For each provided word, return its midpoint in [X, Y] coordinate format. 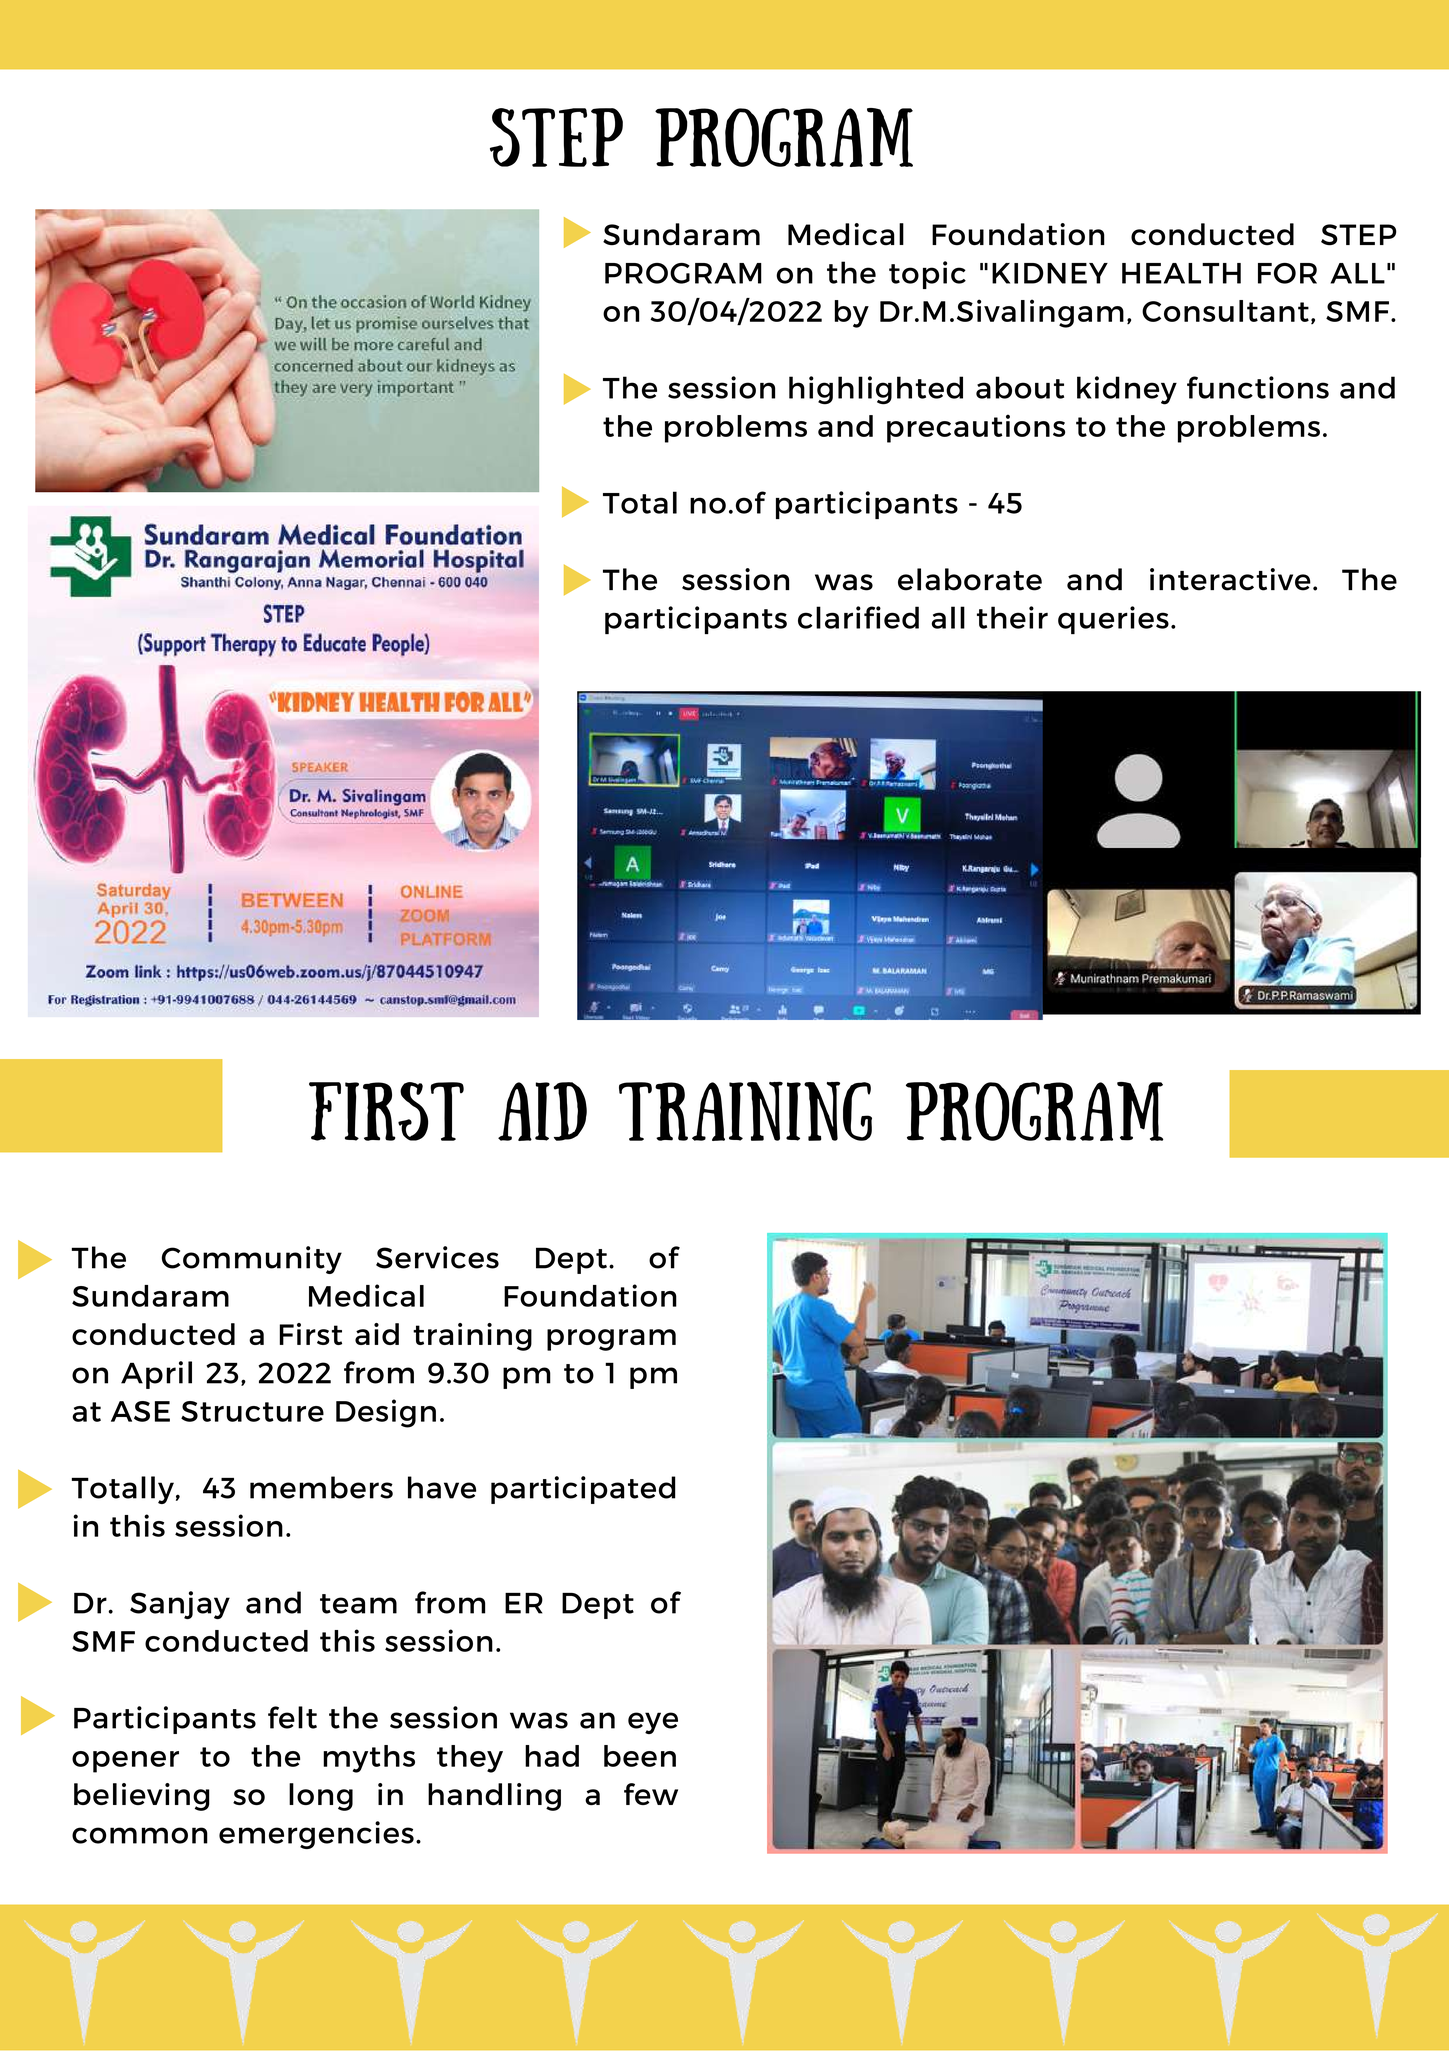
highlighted [876, 390]
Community [252, 1260]
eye [653, 1723]
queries [1113, 620]
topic [927, 275]
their [1012, 617]
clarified [858, 617]
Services [437, 1257]
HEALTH [1181, 273]
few [651, 1794]
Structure [252, 1411]
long [321, 1797]
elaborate [970, 579]
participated [583, 1490]
